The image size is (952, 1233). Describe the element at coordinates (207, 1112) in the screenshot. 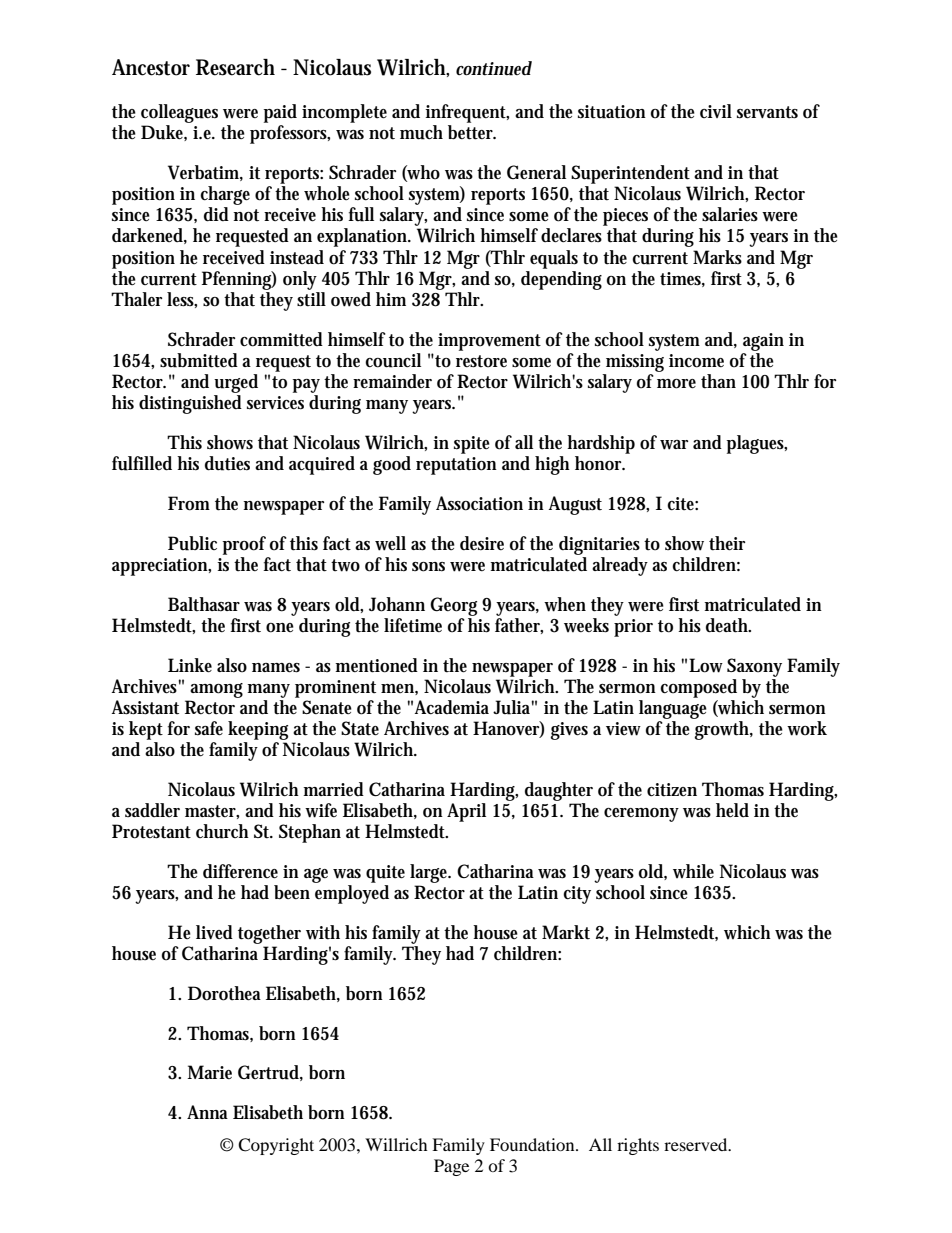

I see `Anna` at that location.
